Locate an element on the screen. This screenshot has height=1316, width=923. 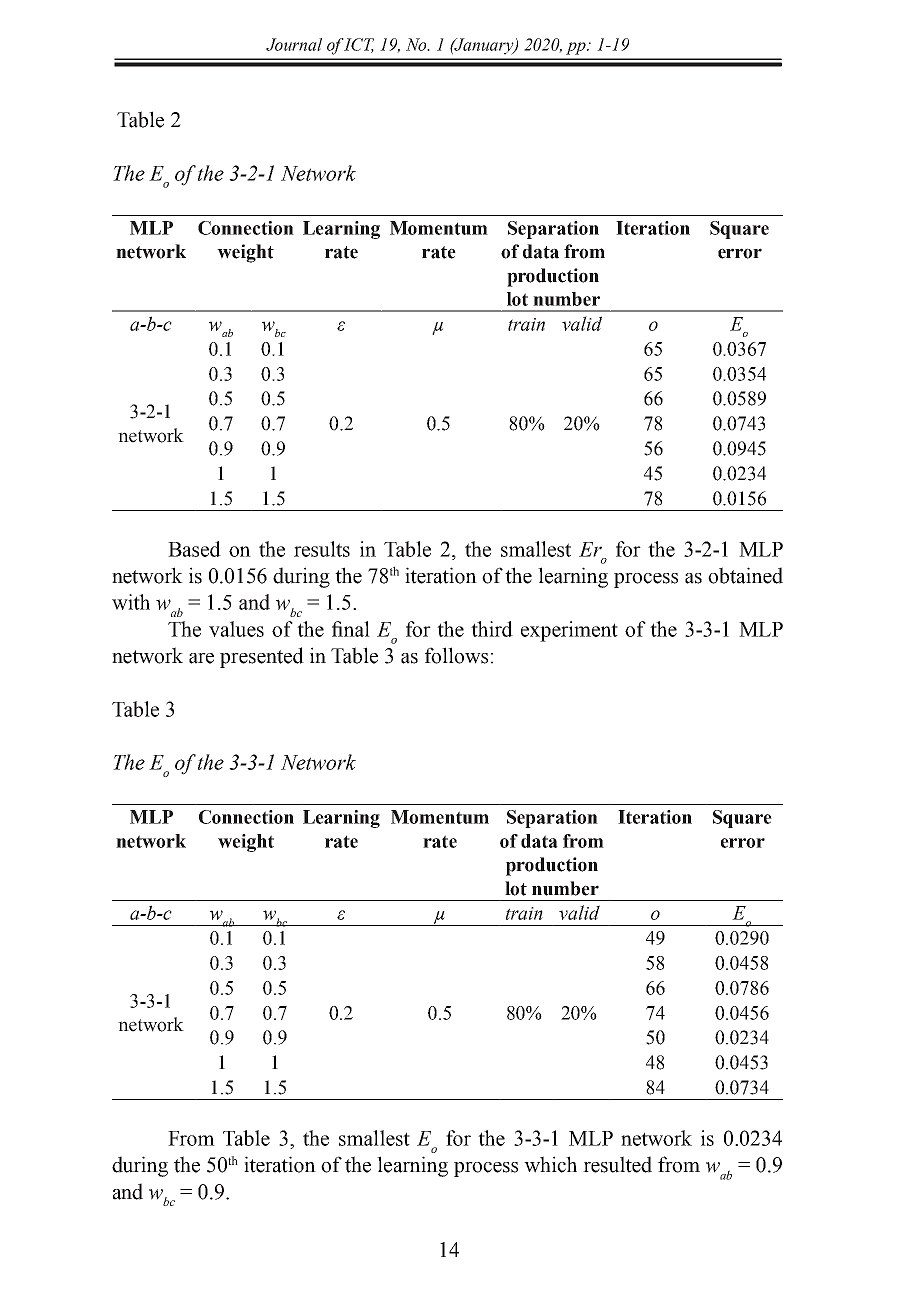
values is located at coordinates (236, 629).
